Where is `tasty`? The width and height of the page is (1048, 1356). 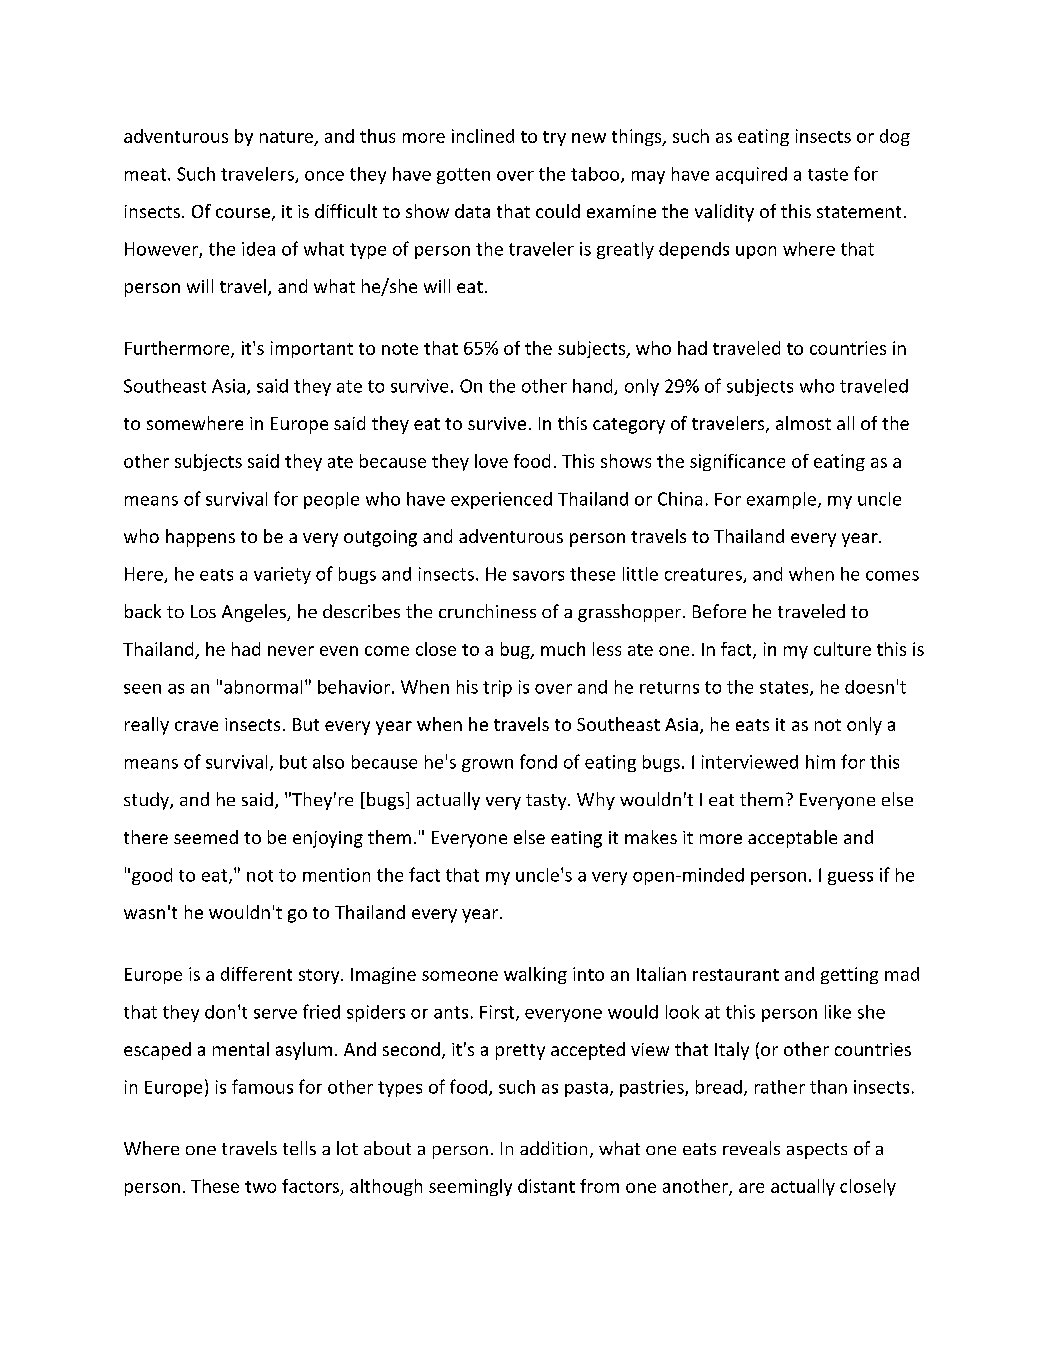 tasty is located at coordinates (547, 802).
